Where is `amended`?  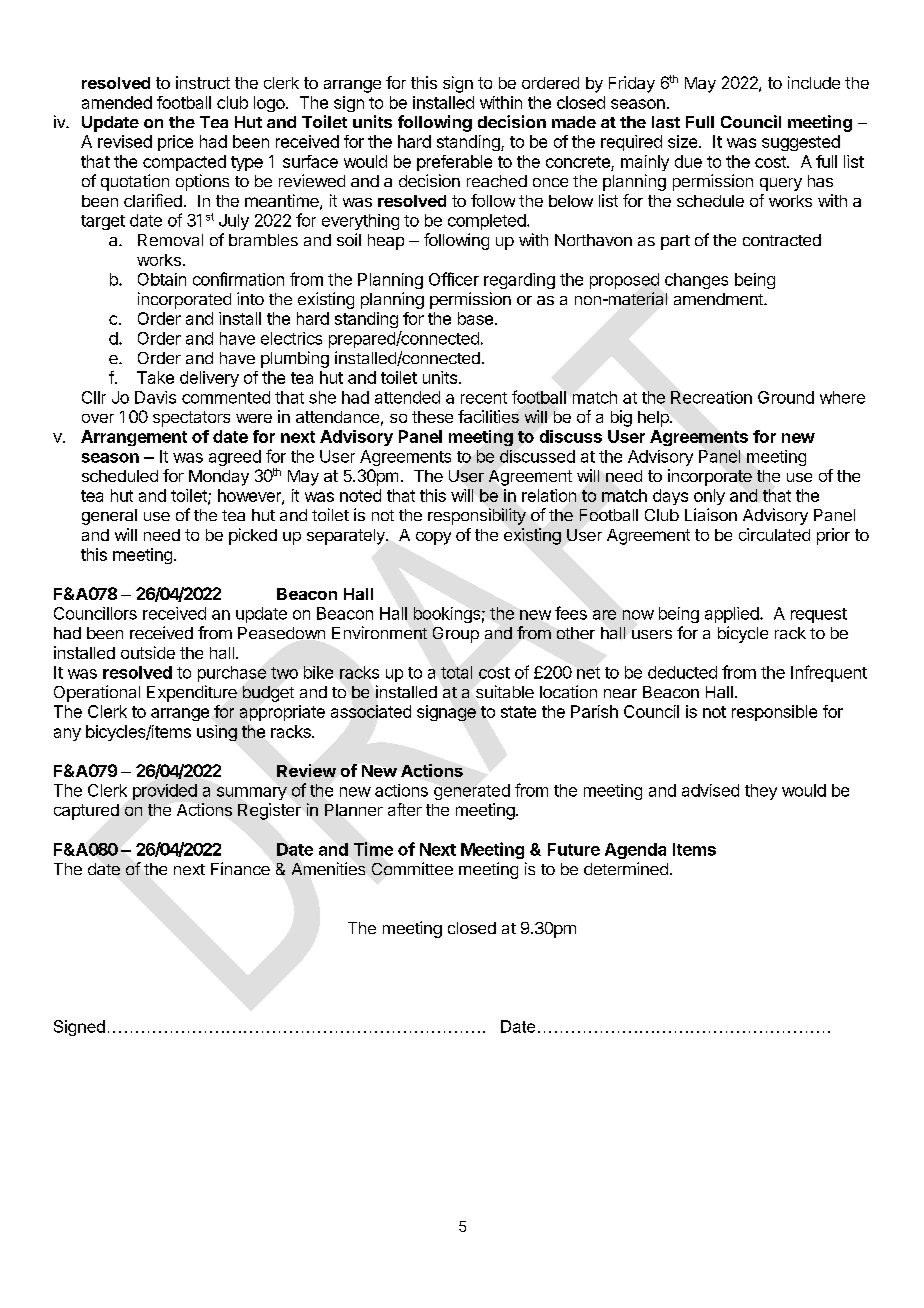
amended is located at coordinates (117, 102).
